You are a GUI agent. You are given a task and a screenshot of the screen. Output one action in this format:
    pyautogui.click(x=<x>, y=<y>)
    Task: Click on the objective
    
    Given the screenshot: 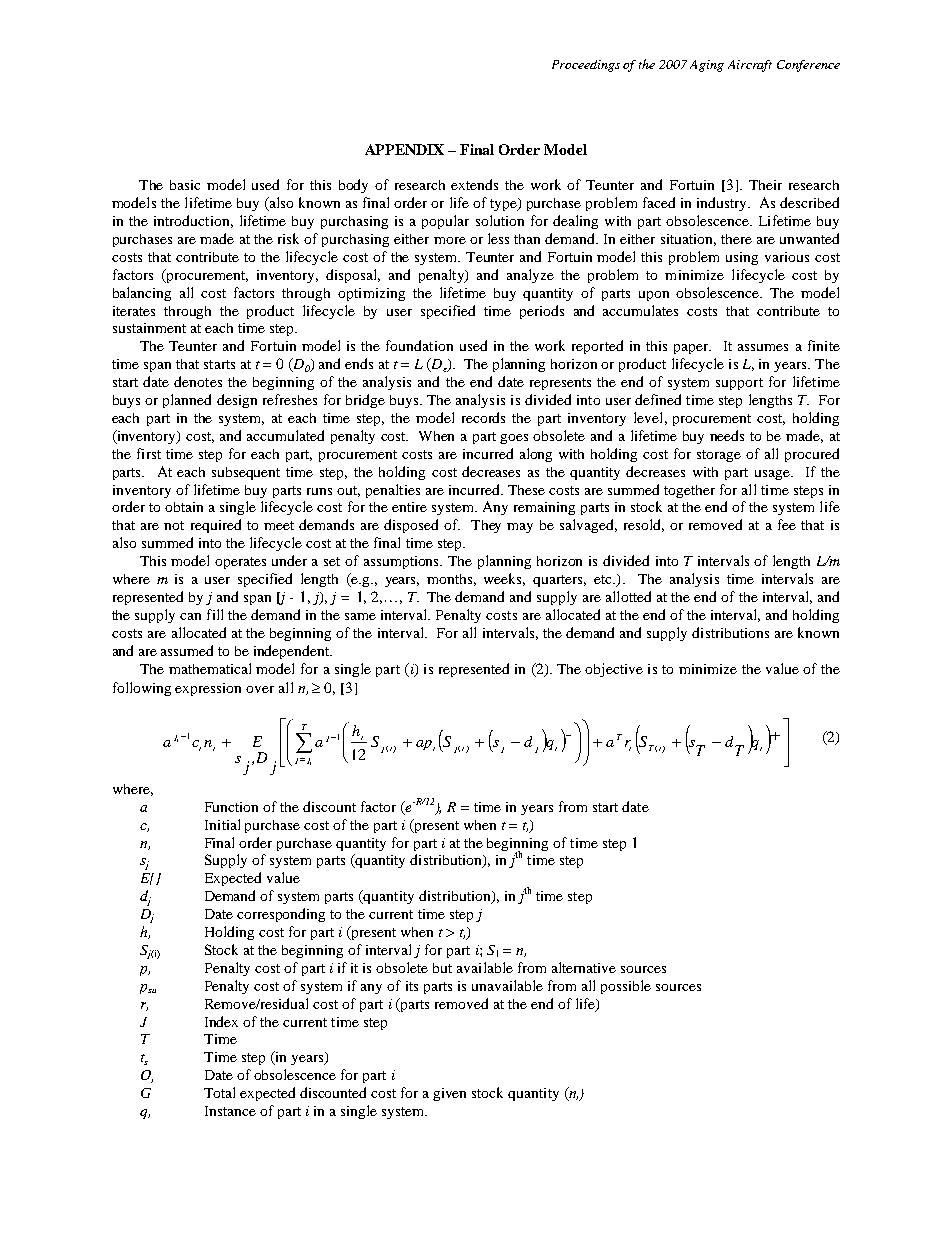 What is the action you would take?
    pyautogui.click(x=614, y=670)
